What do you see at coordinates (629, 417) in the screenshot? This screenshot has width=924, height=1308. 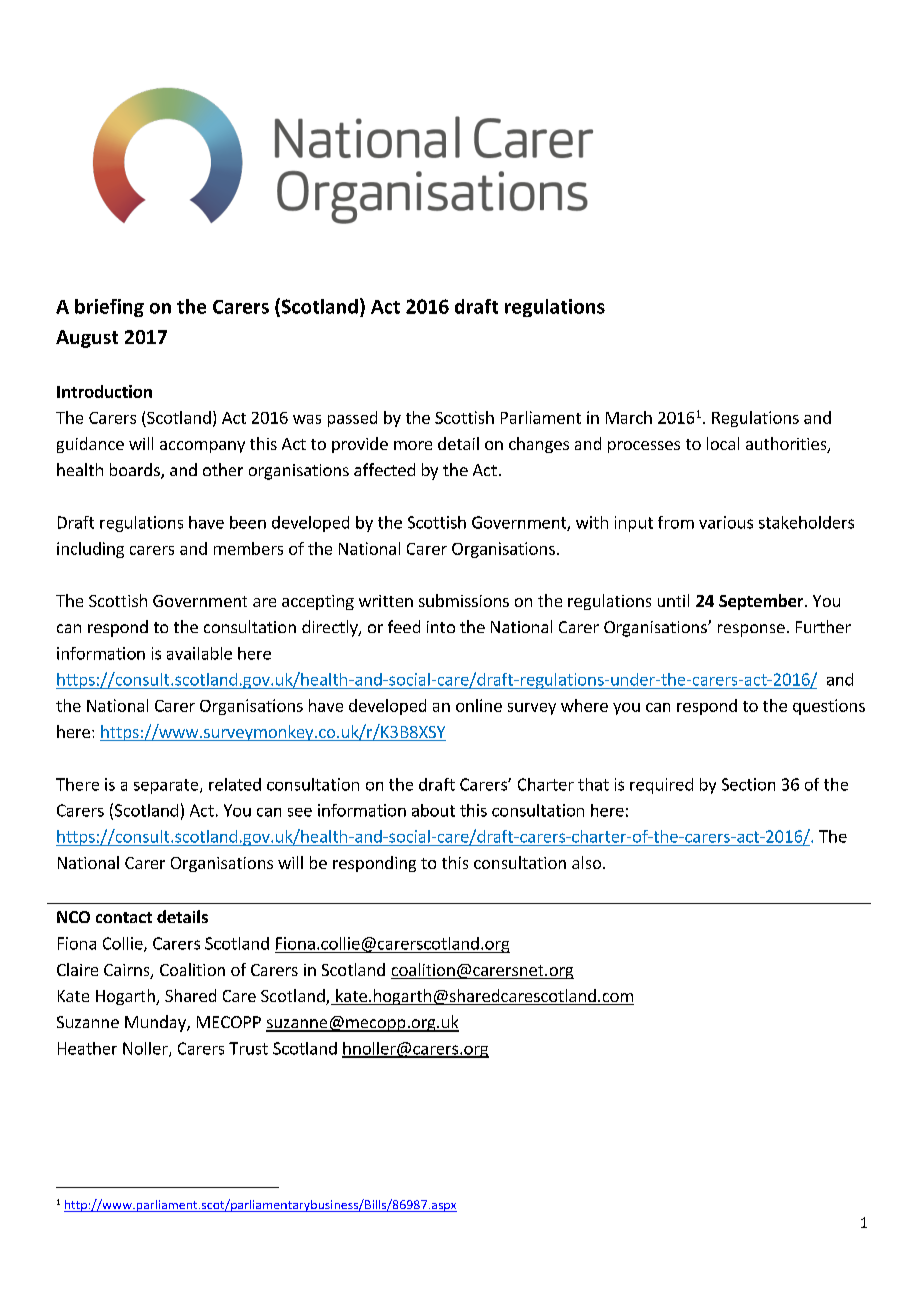 I see `March` at bounding box center [629, 417].
